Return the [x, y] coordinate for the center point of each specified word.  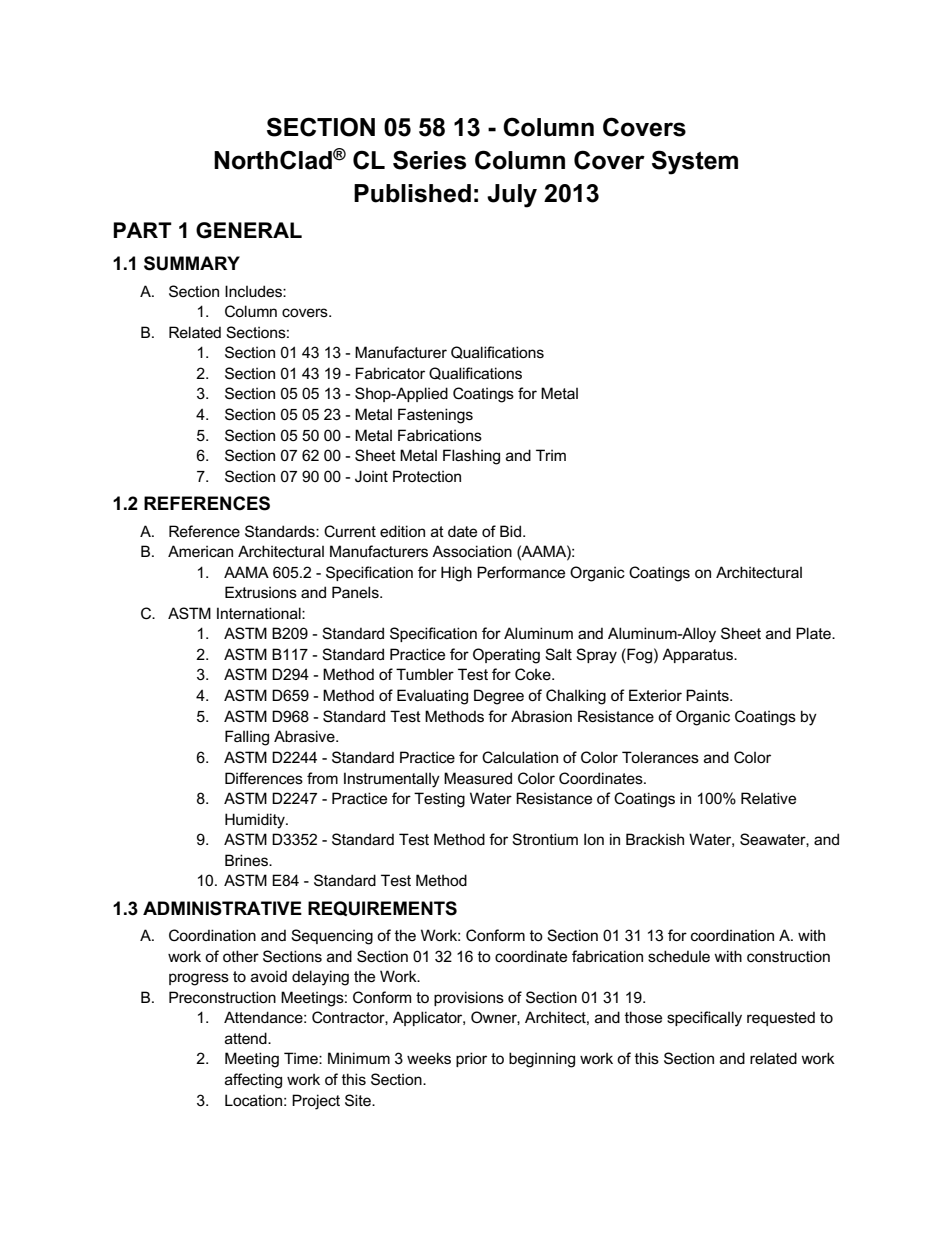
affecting [253, 1081]
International [260, 613]
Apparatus [699, 655]
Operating [506, 656]
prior [471, 1059]
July [512, 196]
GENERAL [249, 230]
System [695, 162]
